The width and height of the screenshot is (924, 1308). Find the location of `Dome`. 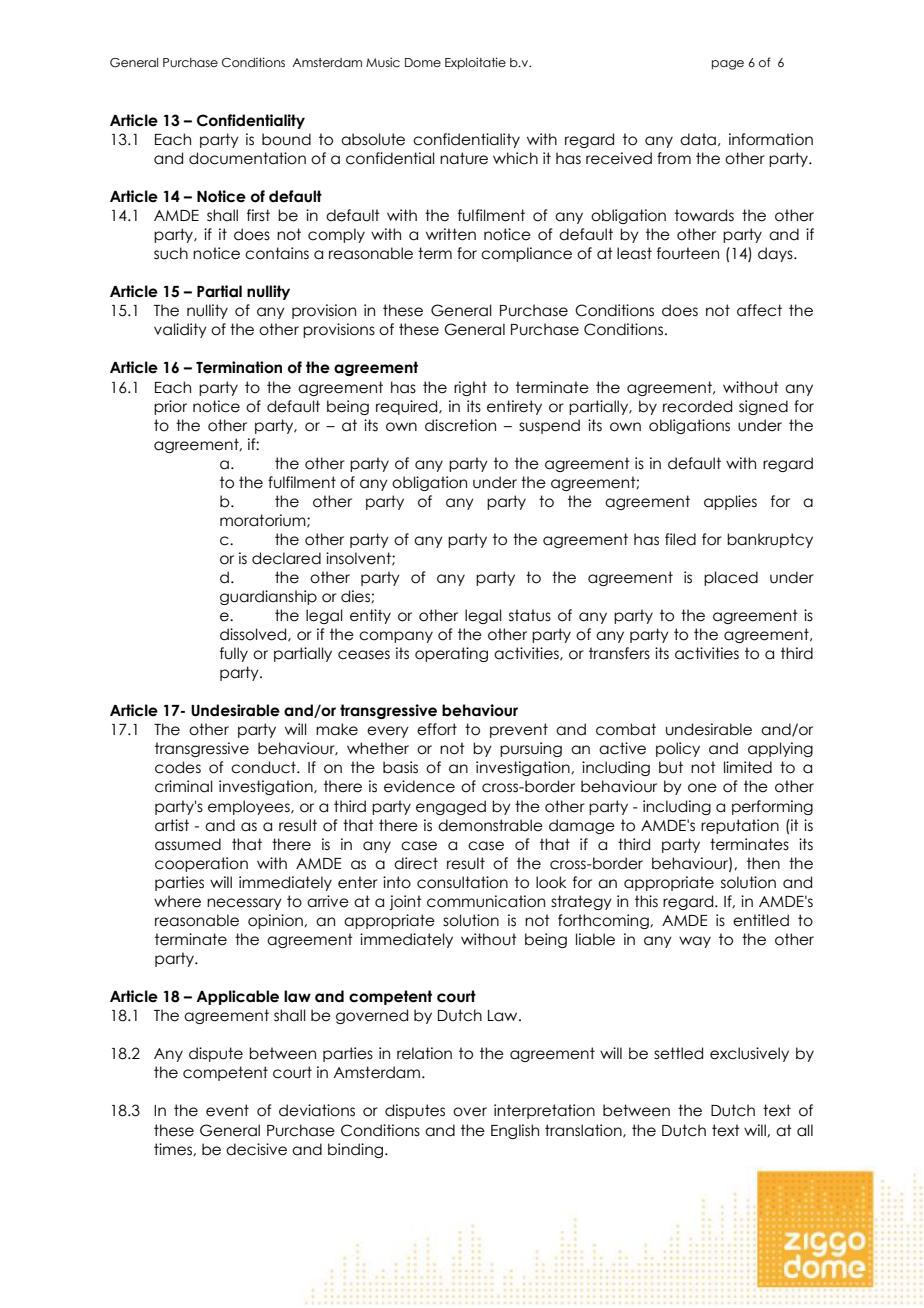

Dome is located at coordinates (423, 62).
